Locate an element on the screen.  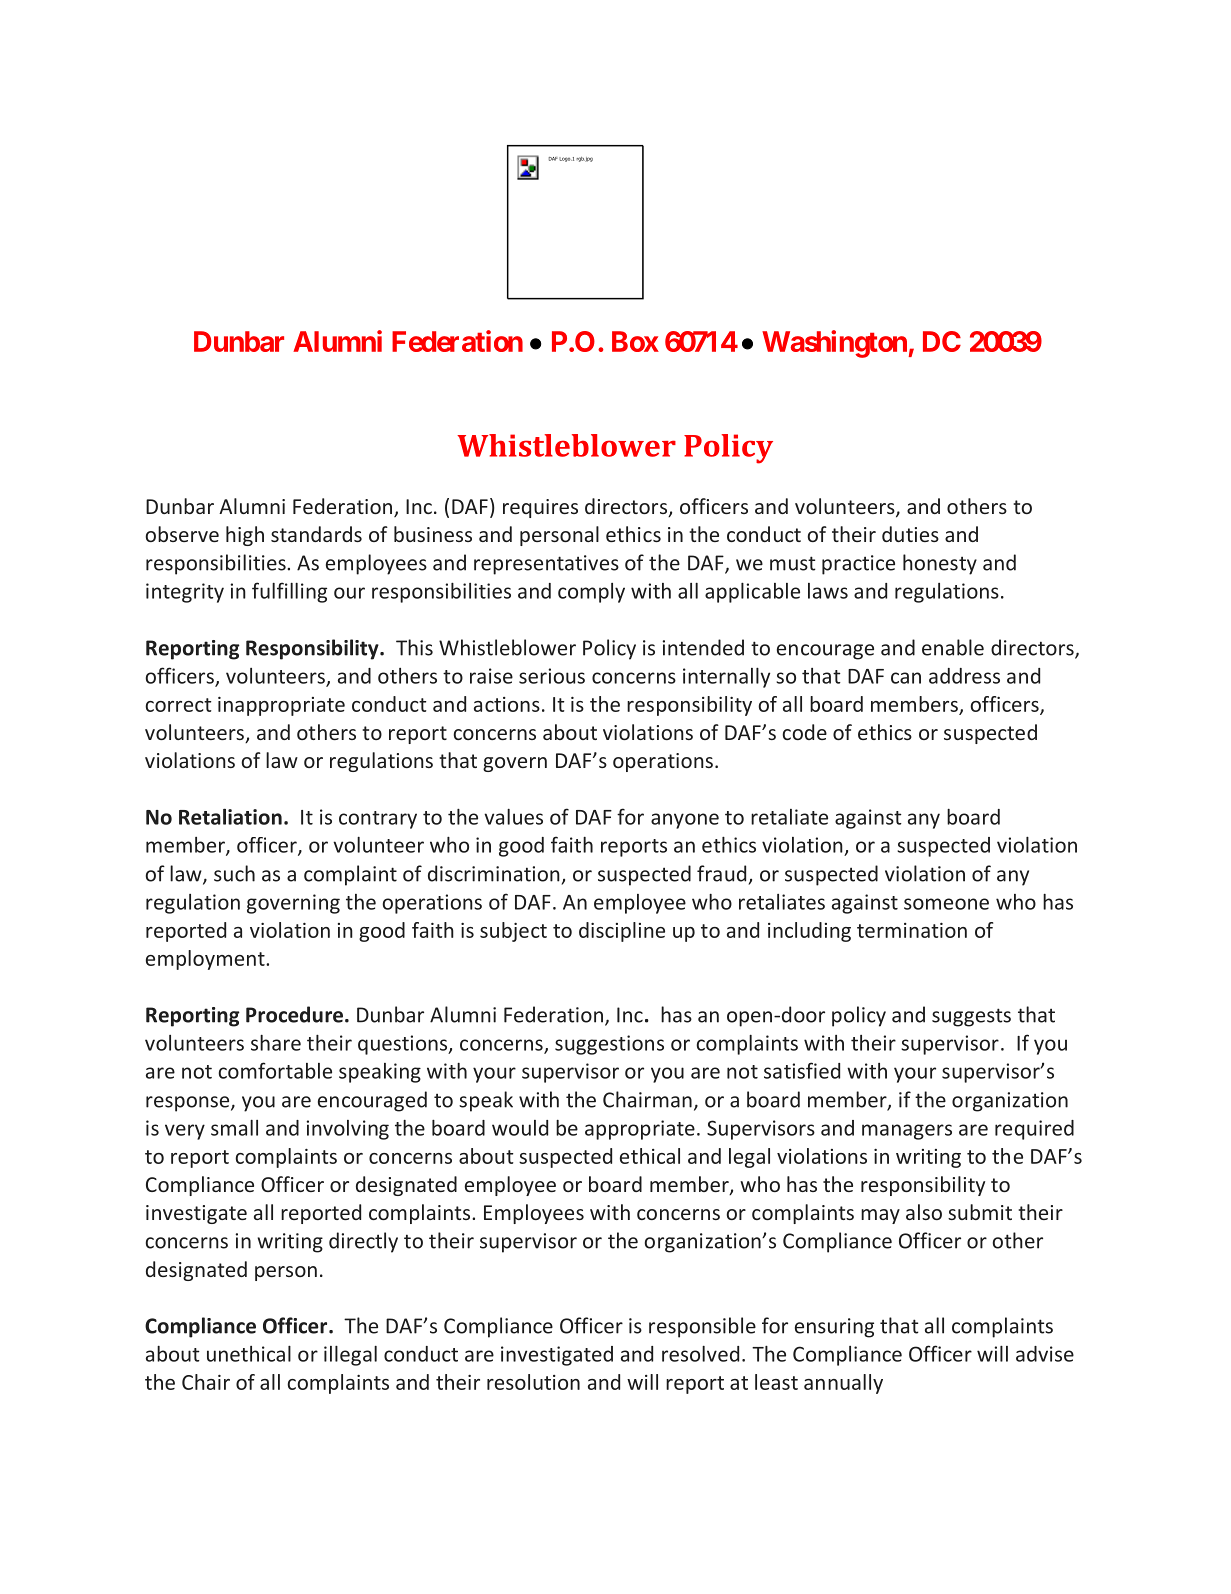
standards is located at coordinates (316, 534).
